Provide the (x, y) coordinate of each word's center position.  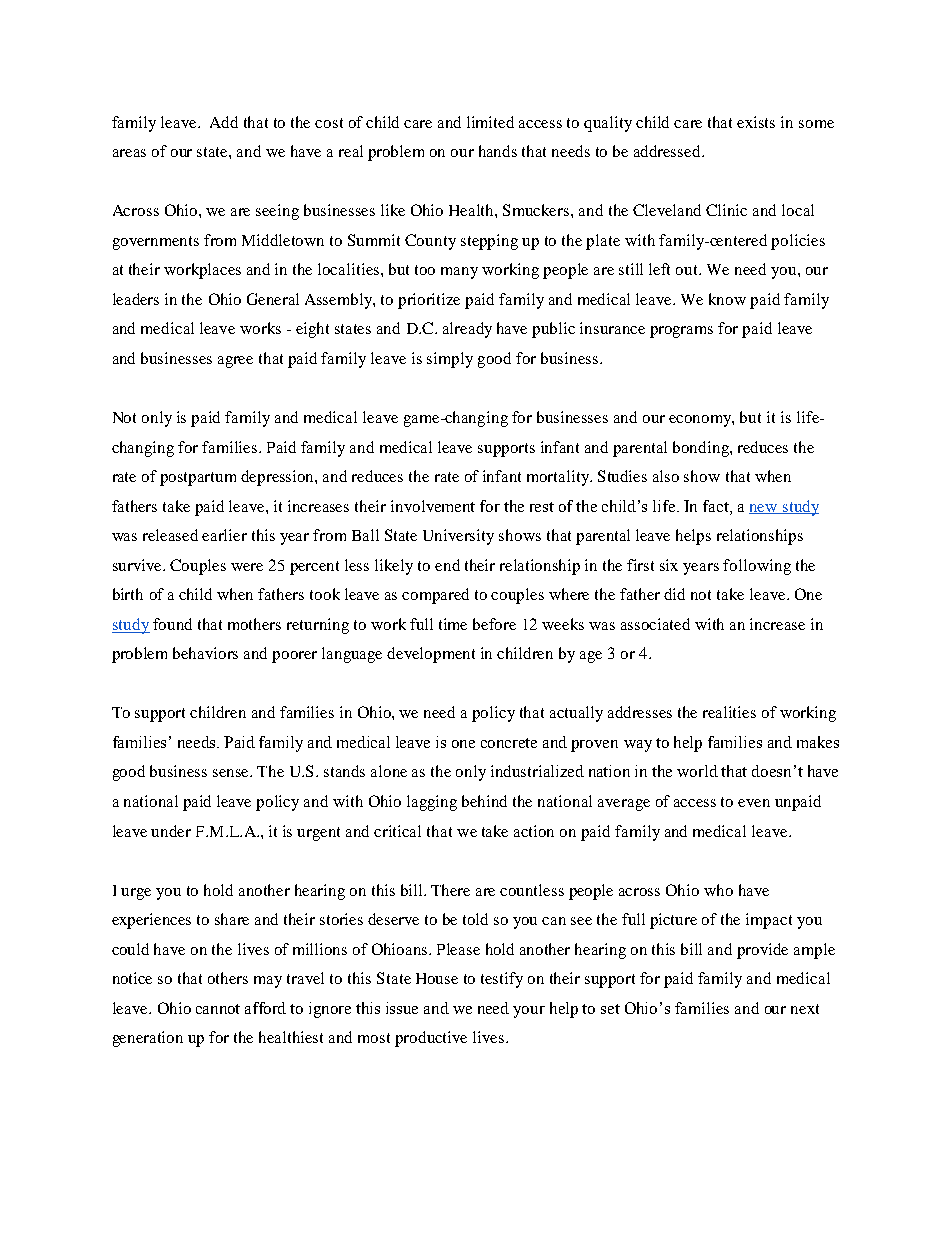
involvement (433, 506)
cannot (218, 1009)
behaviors (205, 653)
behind (484, 801)
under (171, 831)
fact (717, 506)
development (431, 655)
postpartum (198, 479)
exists (756, 122)
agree (235, 362)
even (754, 803)
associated (655, 624)
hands (498, 151)
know (727, 299)
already (467, 330)
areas (129, 153)
